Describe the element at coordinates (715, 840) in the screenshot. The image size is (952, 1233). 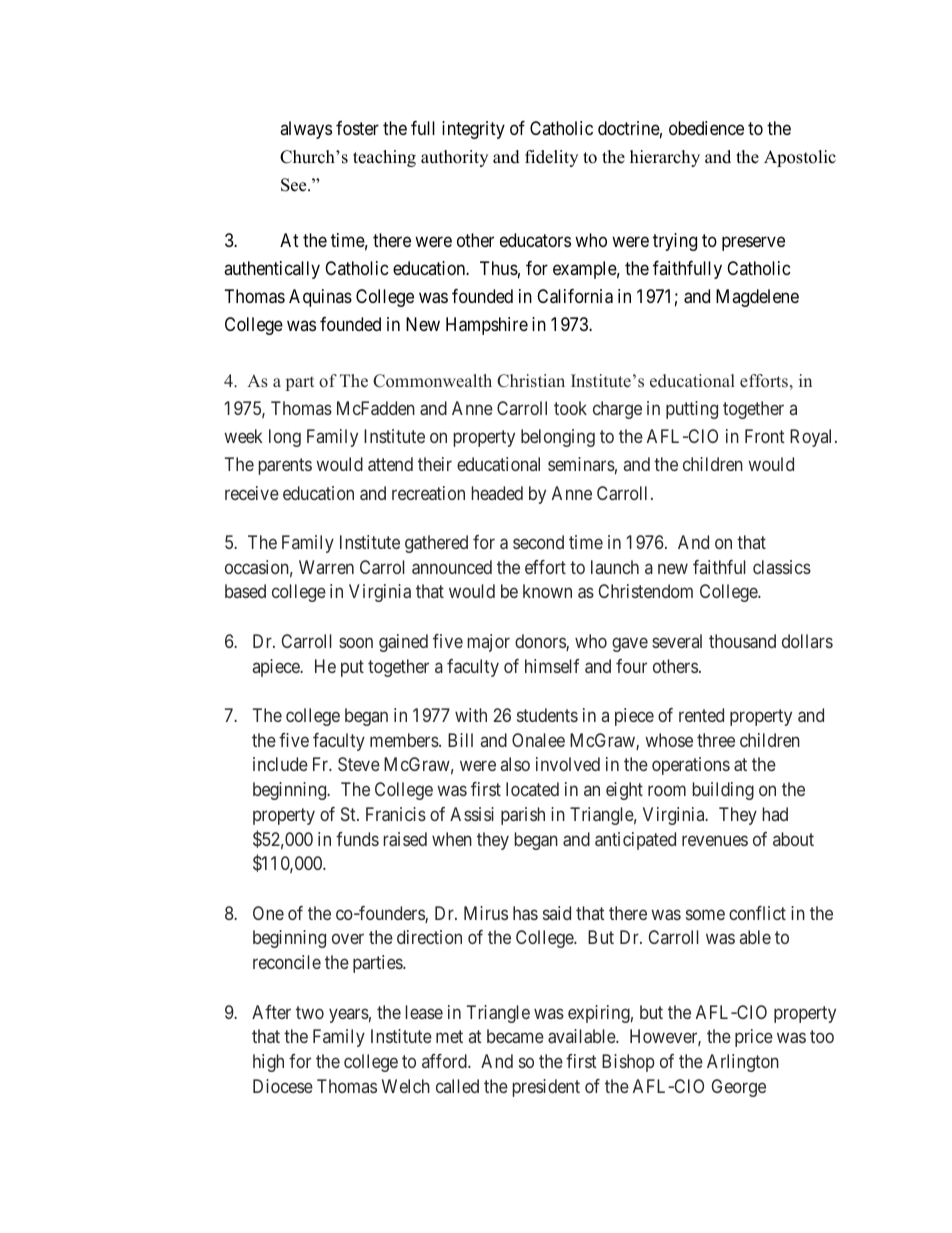
I see `revenues` at that location.
